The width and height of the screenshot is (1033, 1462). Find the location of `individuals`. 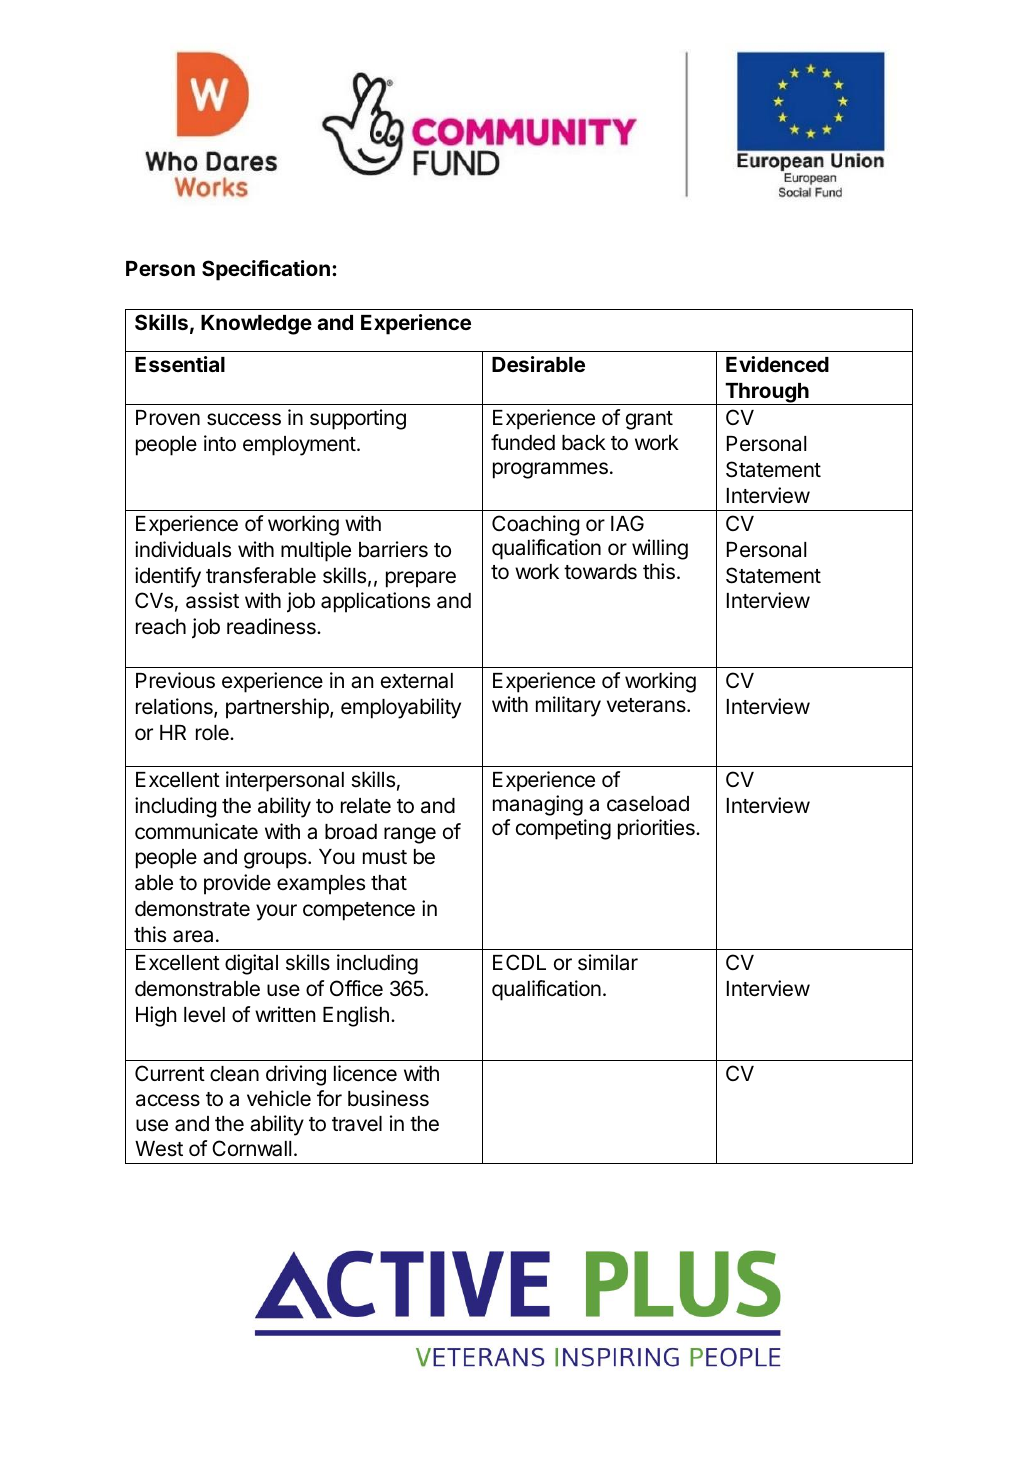

individuals is located at coordinates (183, 549).
